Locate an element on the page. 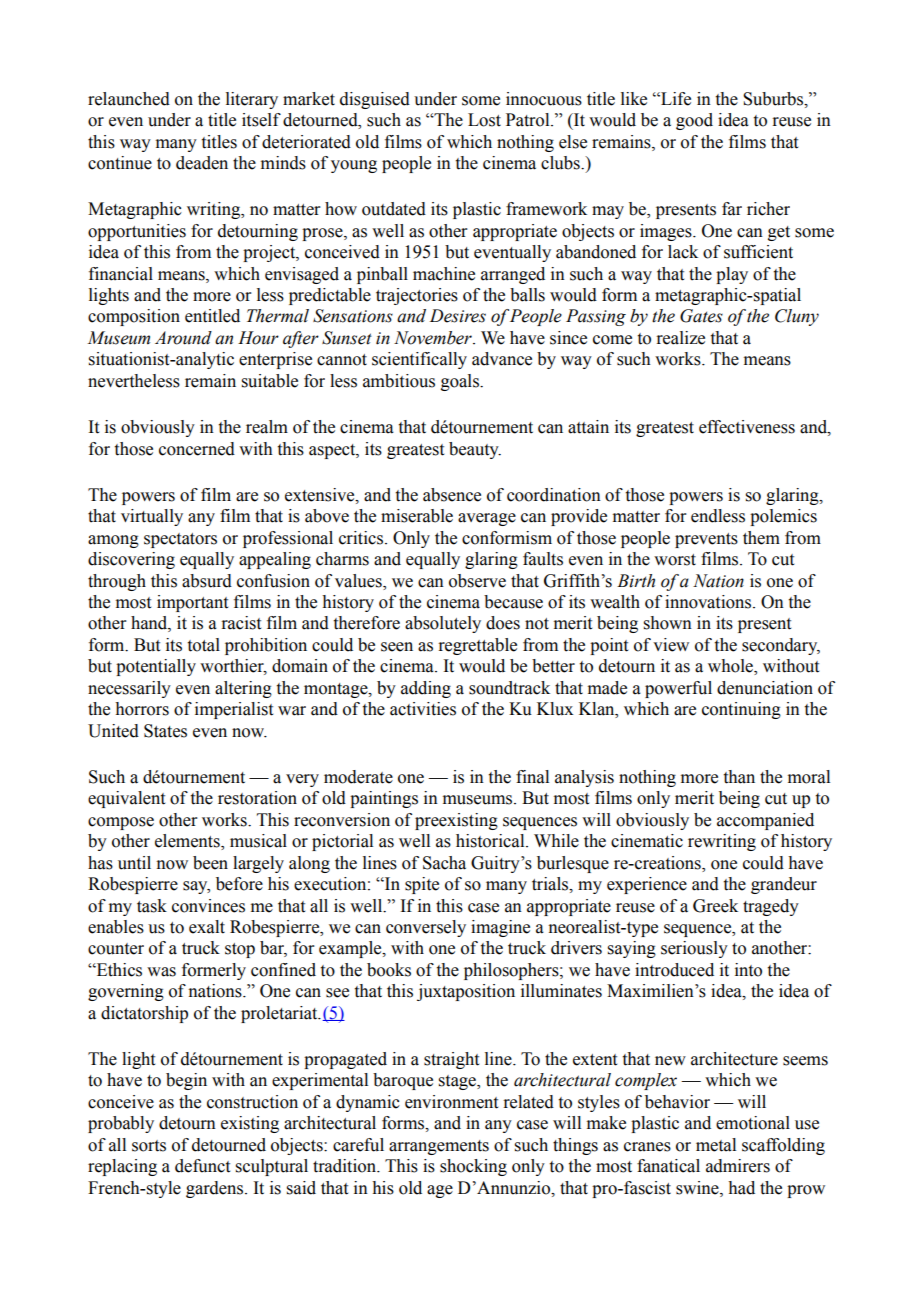 The image size is (924, 1308). admirers is located at coordinates (738, 1166).
